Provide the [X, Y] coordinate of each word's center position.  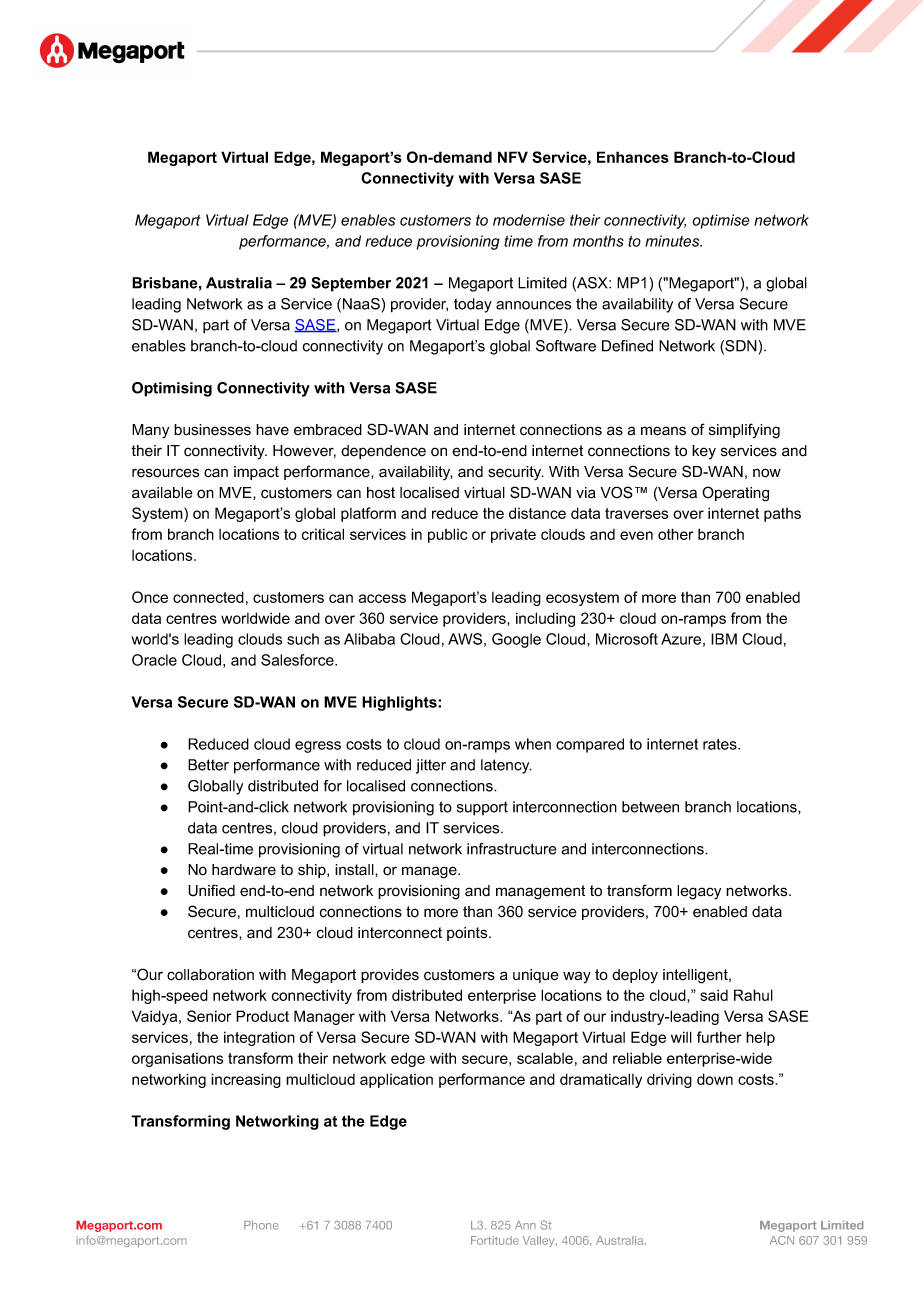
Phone [261, 1225]
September [351, 284]
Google [516, 640]
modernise [529, 220]
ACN [782, 1240]
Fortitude [495, 1240]
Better [208, 765]
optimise [721, 221]
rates [721, 744]
